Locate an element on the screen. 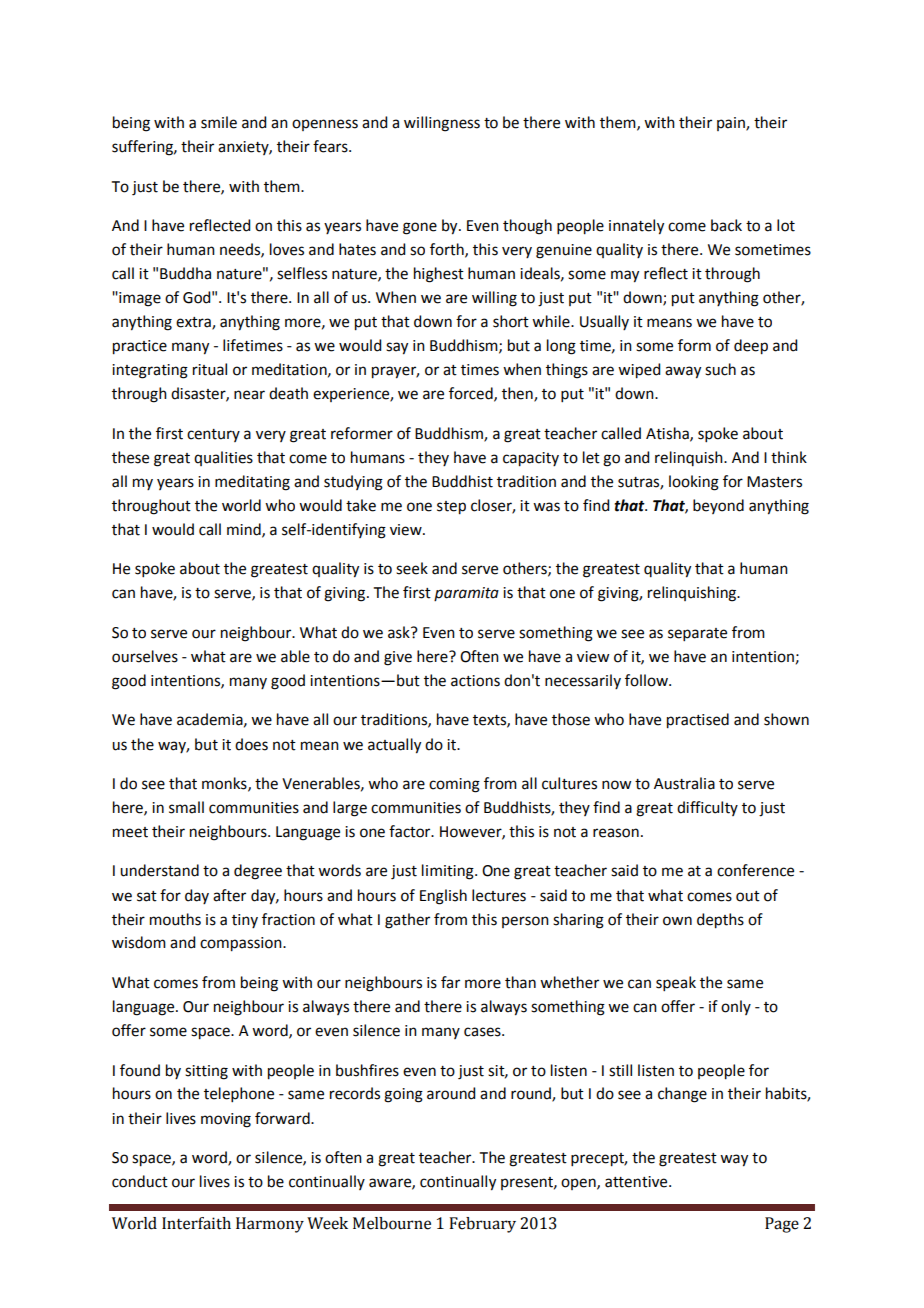 This screenshot has width=924, height=1308. gone is located at coordinates (420, 228).
